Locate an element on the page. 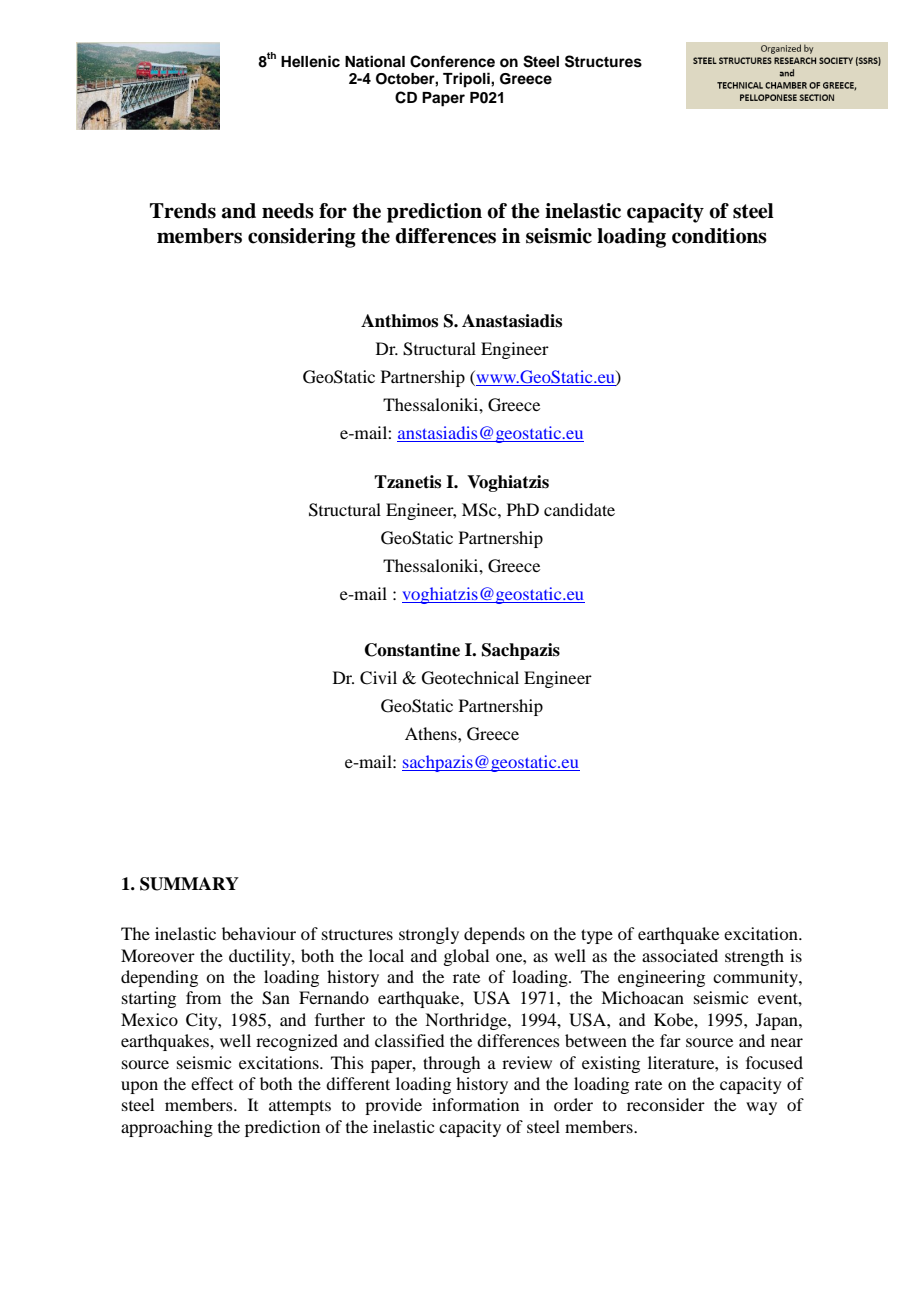 The height and width of the page is (1308, 924). Hellenic is located at coordinates (310, 61).
